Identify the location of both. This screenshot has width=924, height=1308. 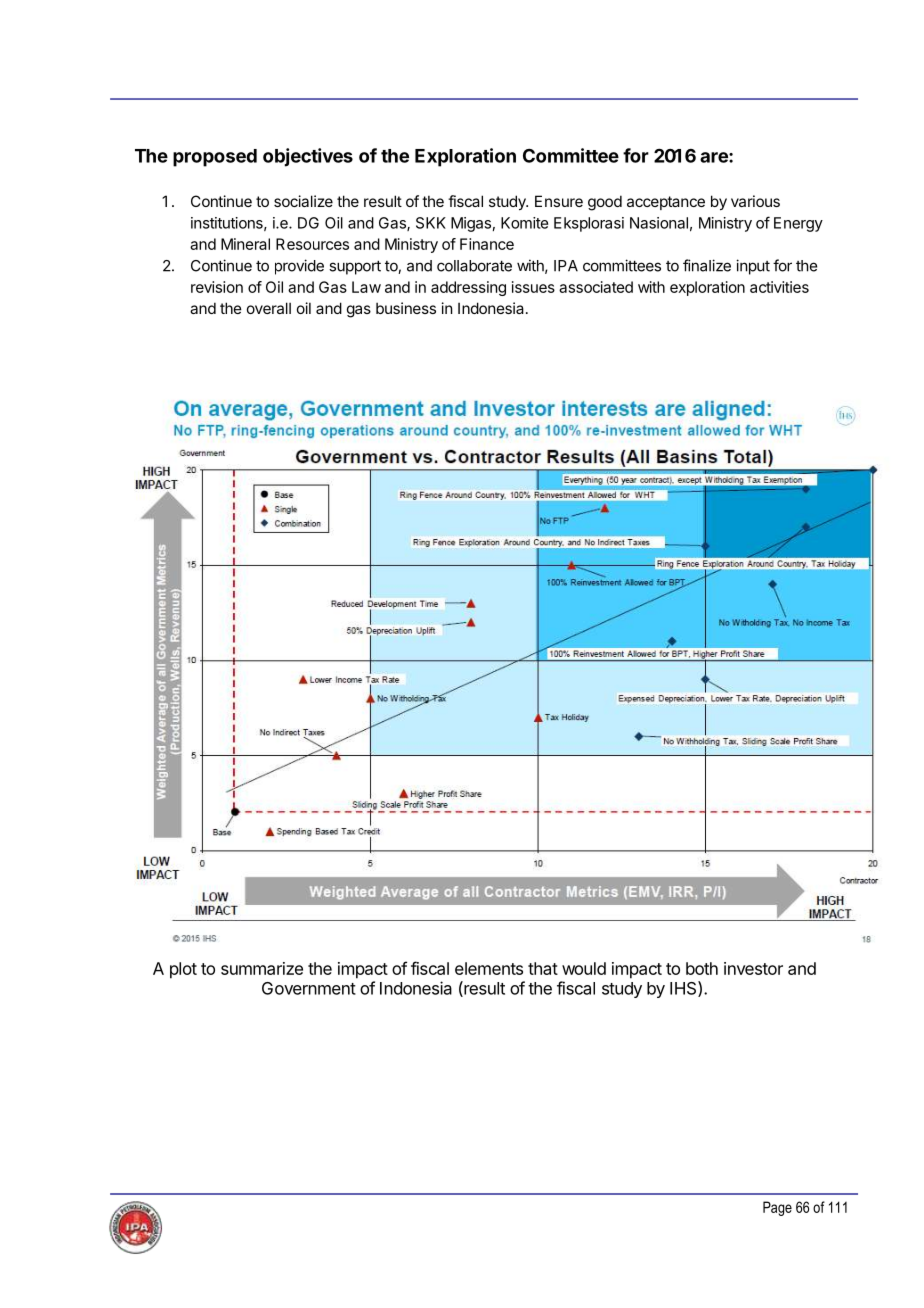
(702, 968).
